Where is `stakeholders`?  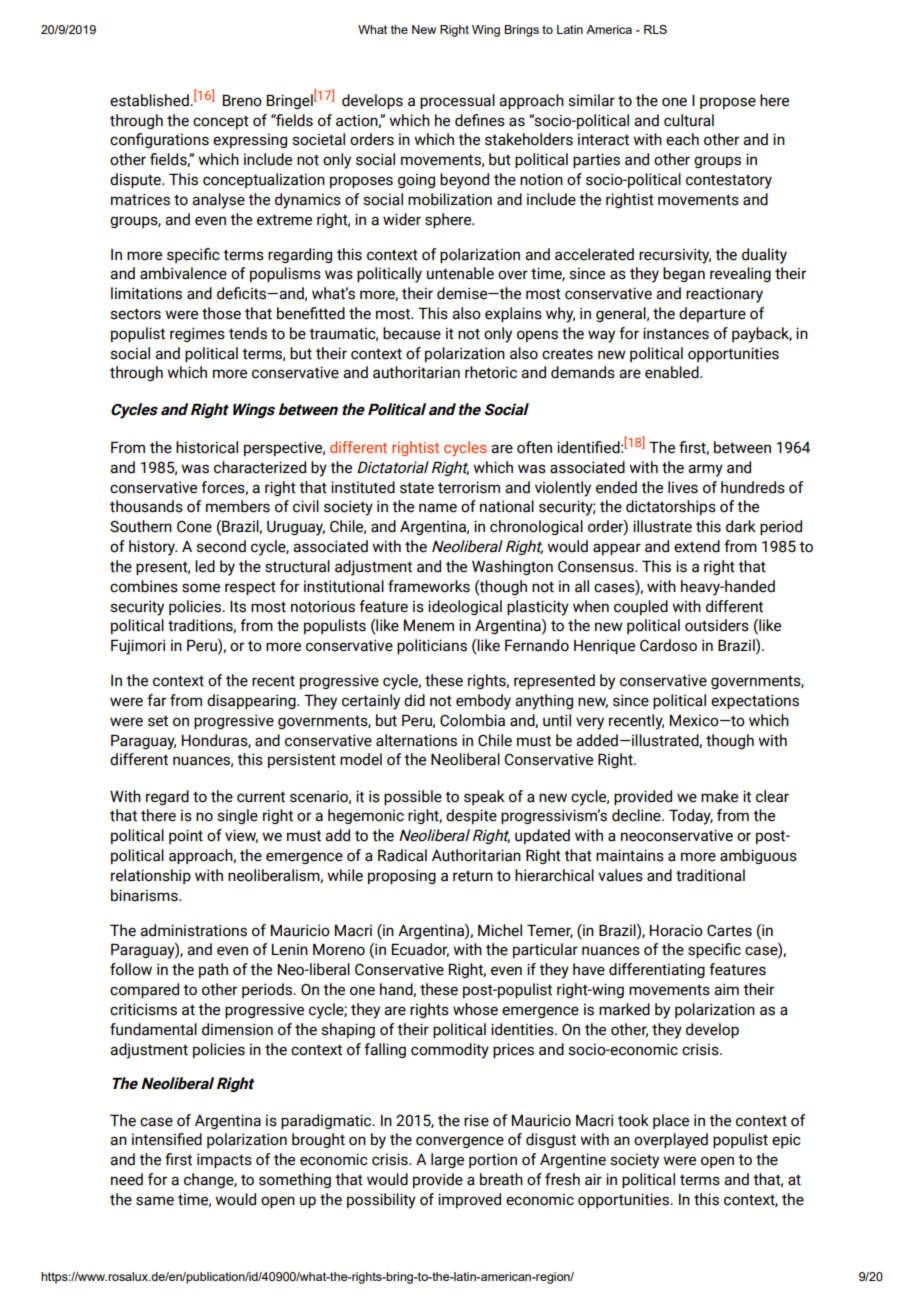 stakeholders is located at coordinates (529, 139).
